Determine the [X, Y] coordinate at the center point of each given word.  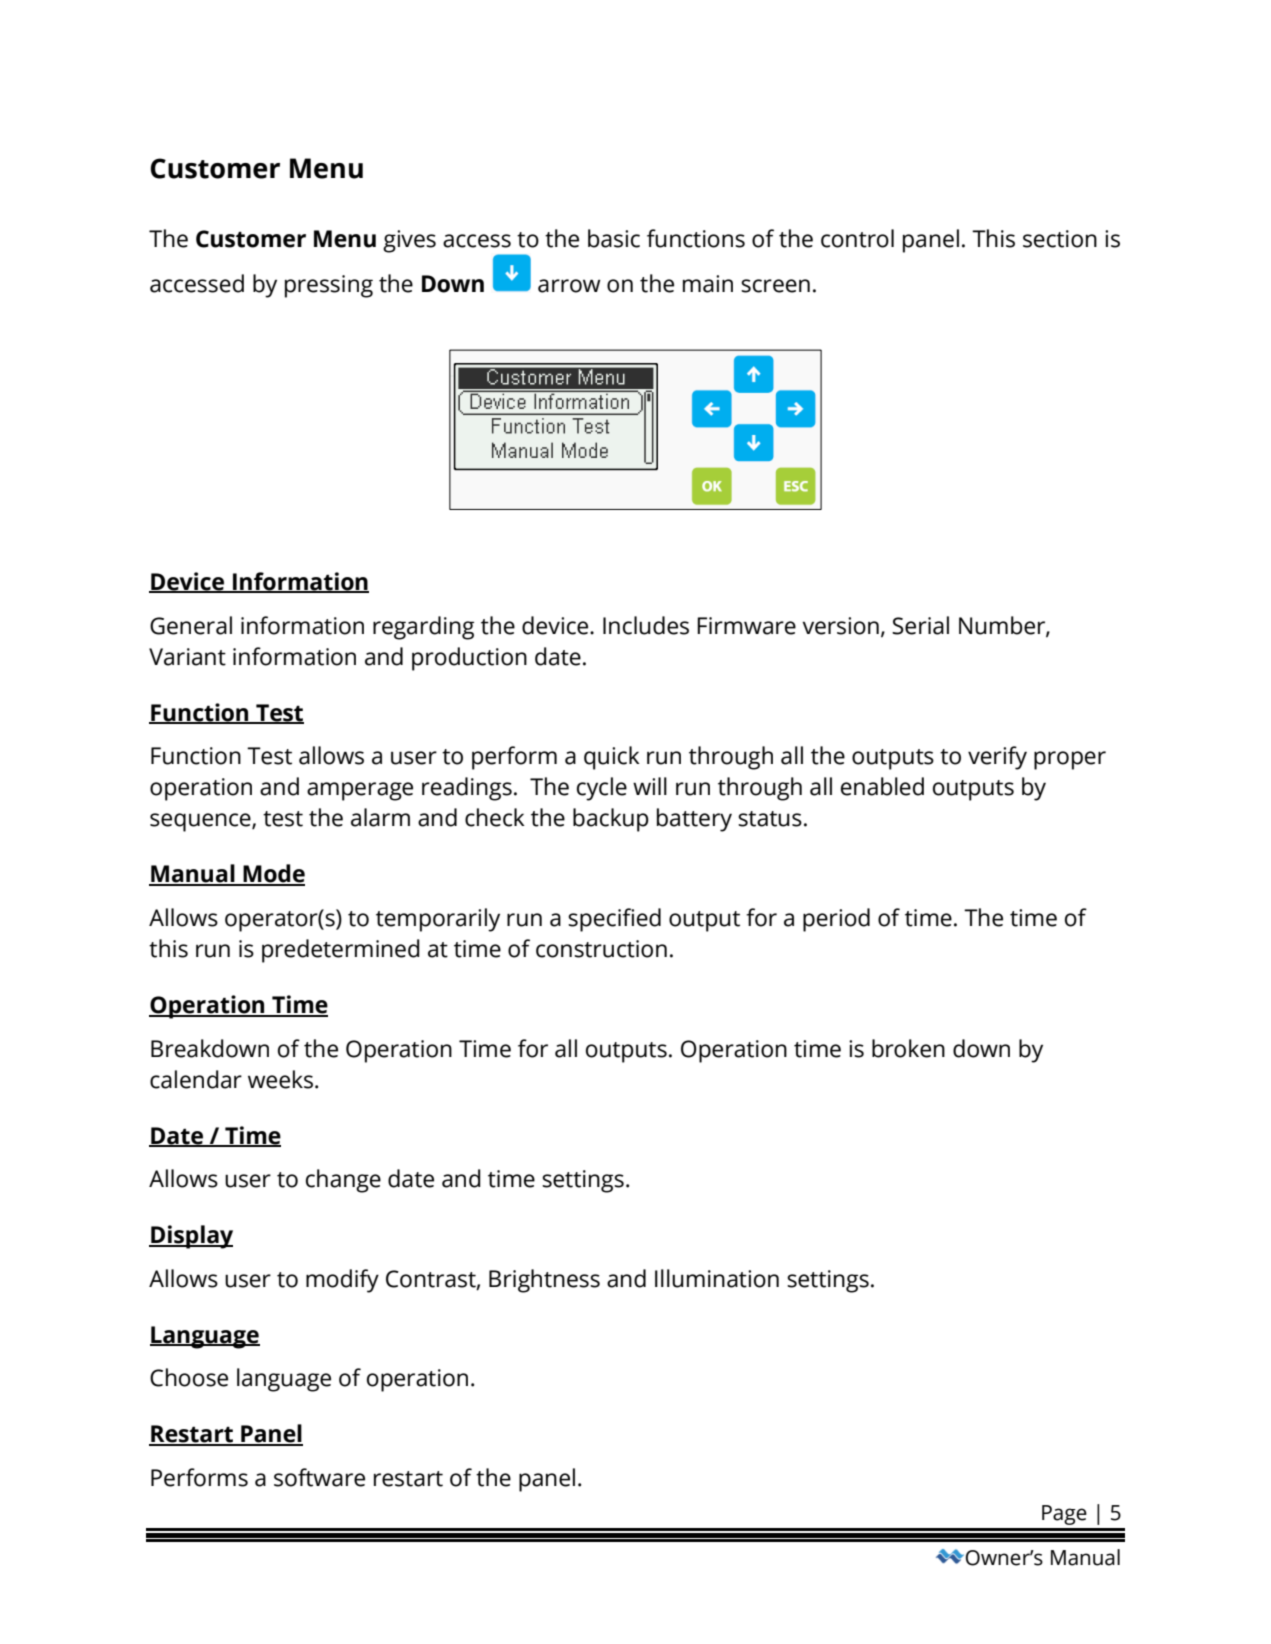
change [343, 1181]
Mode [273, 874]
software [319, 1477]
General [191, 625]
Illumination [717, 1278]
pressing [329, 286]
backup [611, 820]
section [1060, 239]
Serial [920, 625]
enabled [882, 786]
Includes [646, 625]
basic [614, 238]
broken [908, 1048]
